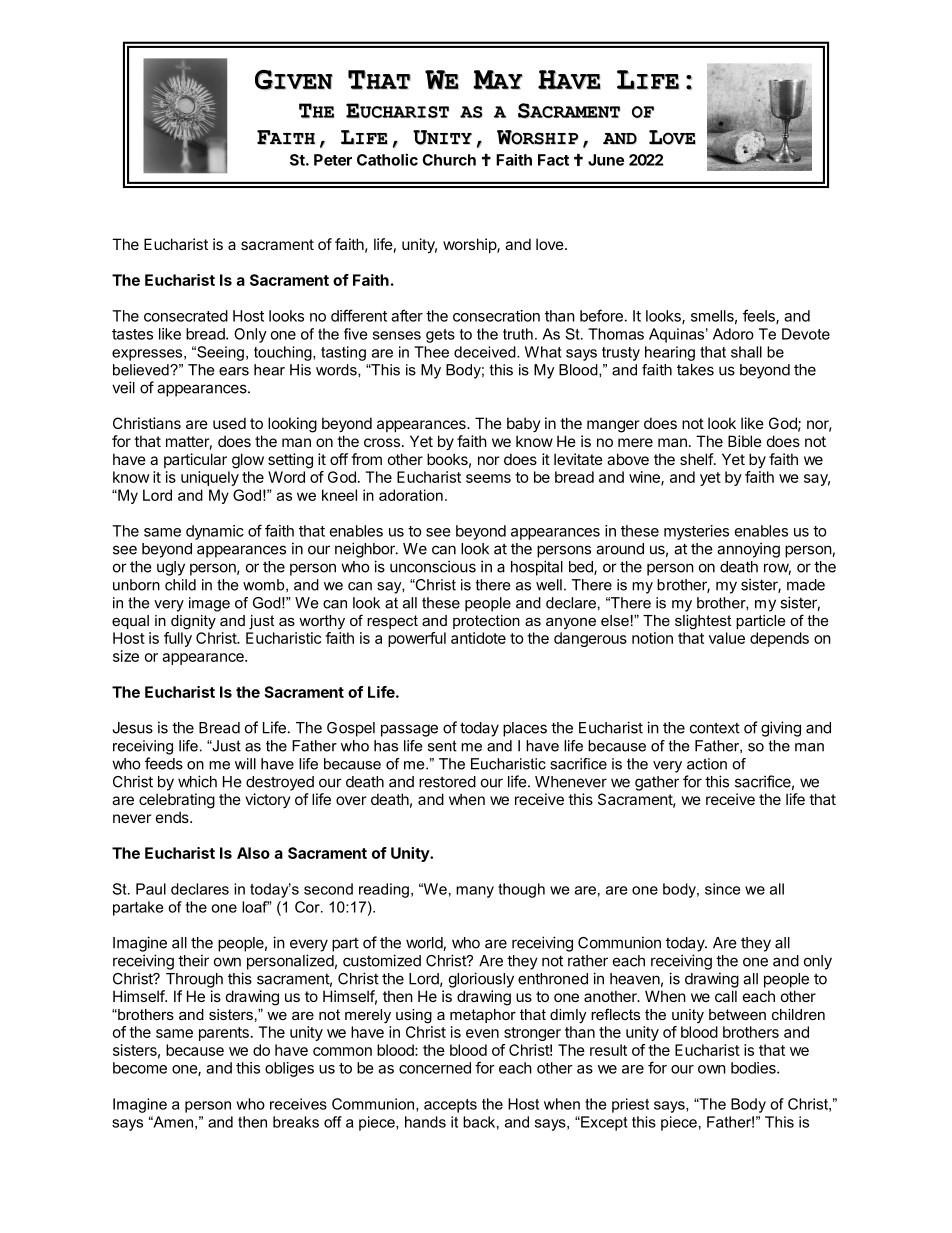 Image resolution: width=952 pixels, height=1233 pixels. What do you see at coordinates (140, 1068) in the image?
I see `become` at bounding box center [140, 1068].
